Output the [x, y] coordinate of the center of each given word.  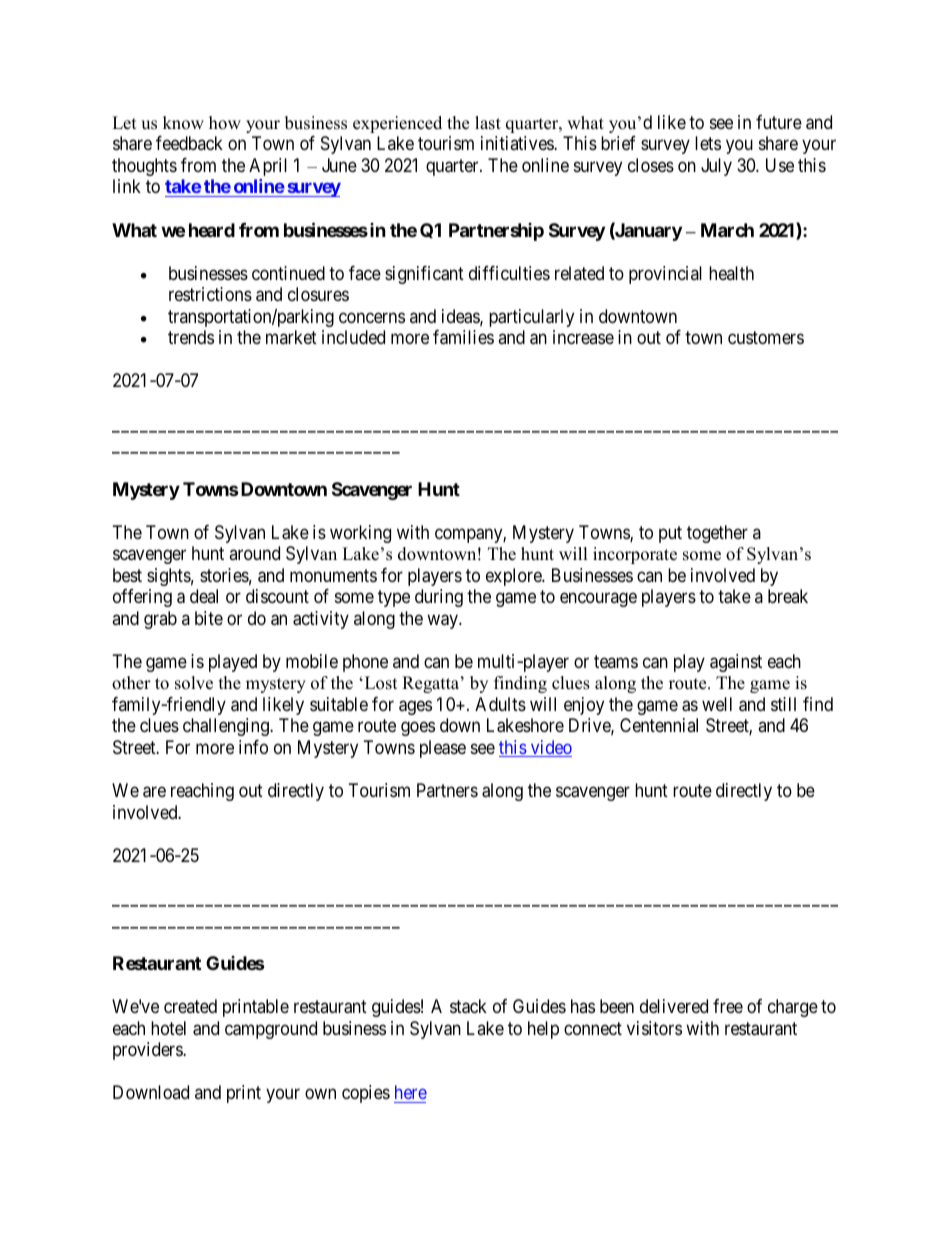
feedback [189, 143]
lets [708, 143]
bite [209, 618]
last [488, 123]
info [253, 747]
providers [148, 1051]
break [788, 596]
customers [766, 337]
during [439, 598]
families [463, 337]
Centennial [659, 725]
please [443, 749]
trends [191, 337]
